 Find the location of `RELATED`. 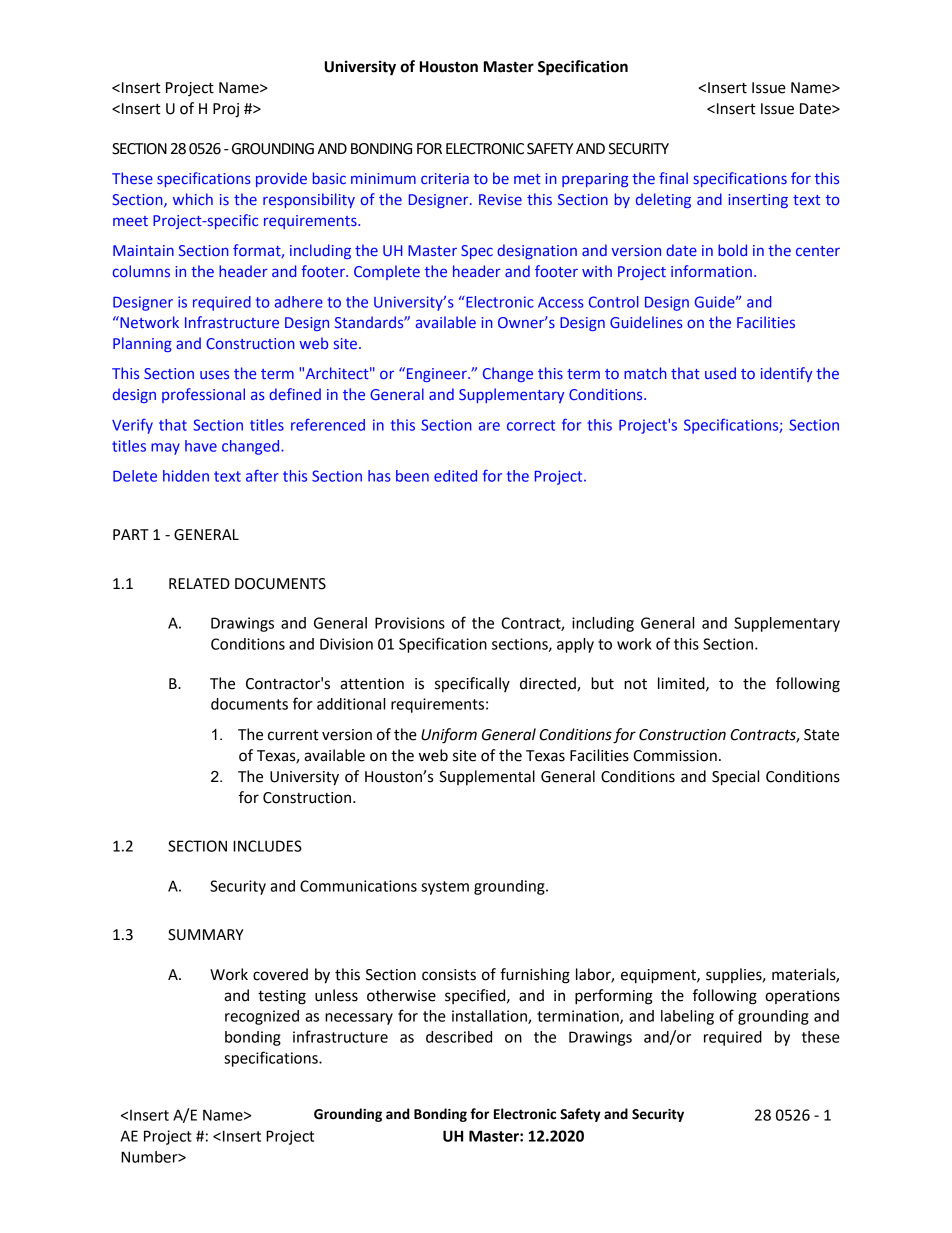

RELATED is located at coordinates (199, 583).
